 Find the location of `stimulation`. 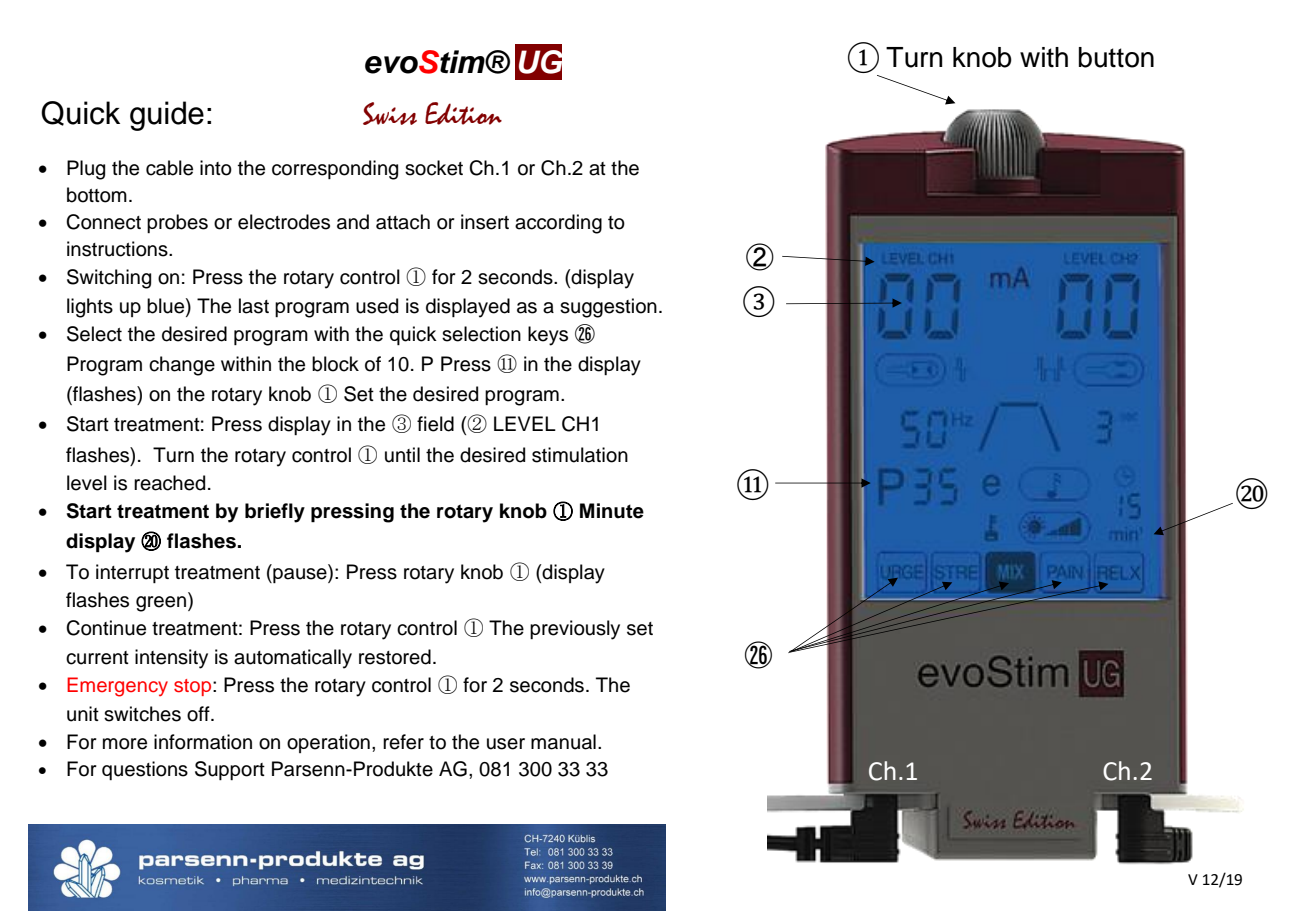

stimulation is located at coordinates (580, 455).
